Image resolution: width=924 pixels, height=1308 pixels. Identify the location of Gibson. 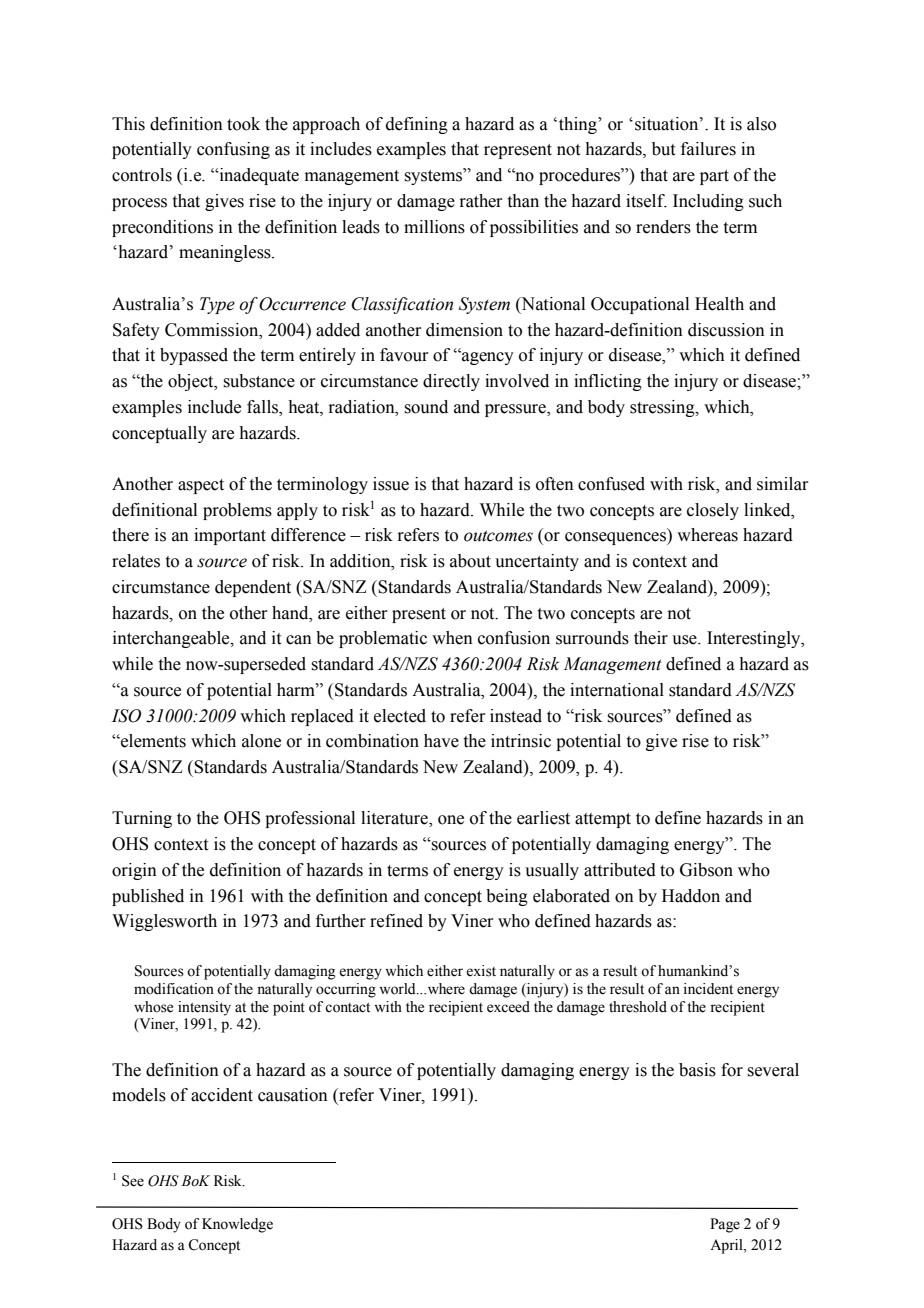
(706, 870).
